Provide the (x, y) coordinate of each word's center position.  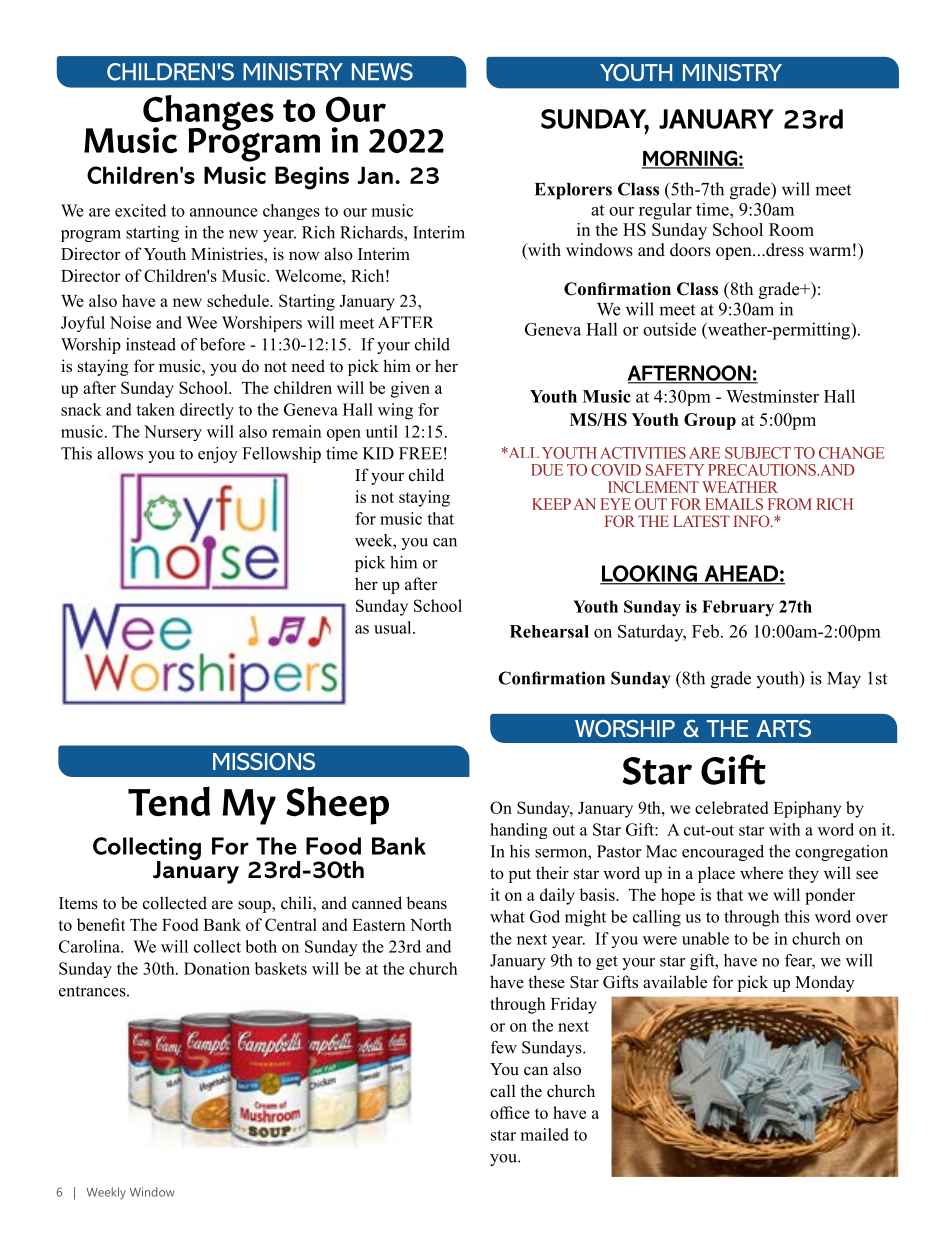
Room (791, 229)
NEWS (382, 72)
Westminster (772, 396)
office (510, 1112)
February (738, 608)
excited (140, 210)
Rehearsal (549, 631)
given (410, 389)
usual (394, 627)
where (761, 873)
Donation (217, 968)
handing (519, 831)
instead (151, 344)
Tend (169, 801)
